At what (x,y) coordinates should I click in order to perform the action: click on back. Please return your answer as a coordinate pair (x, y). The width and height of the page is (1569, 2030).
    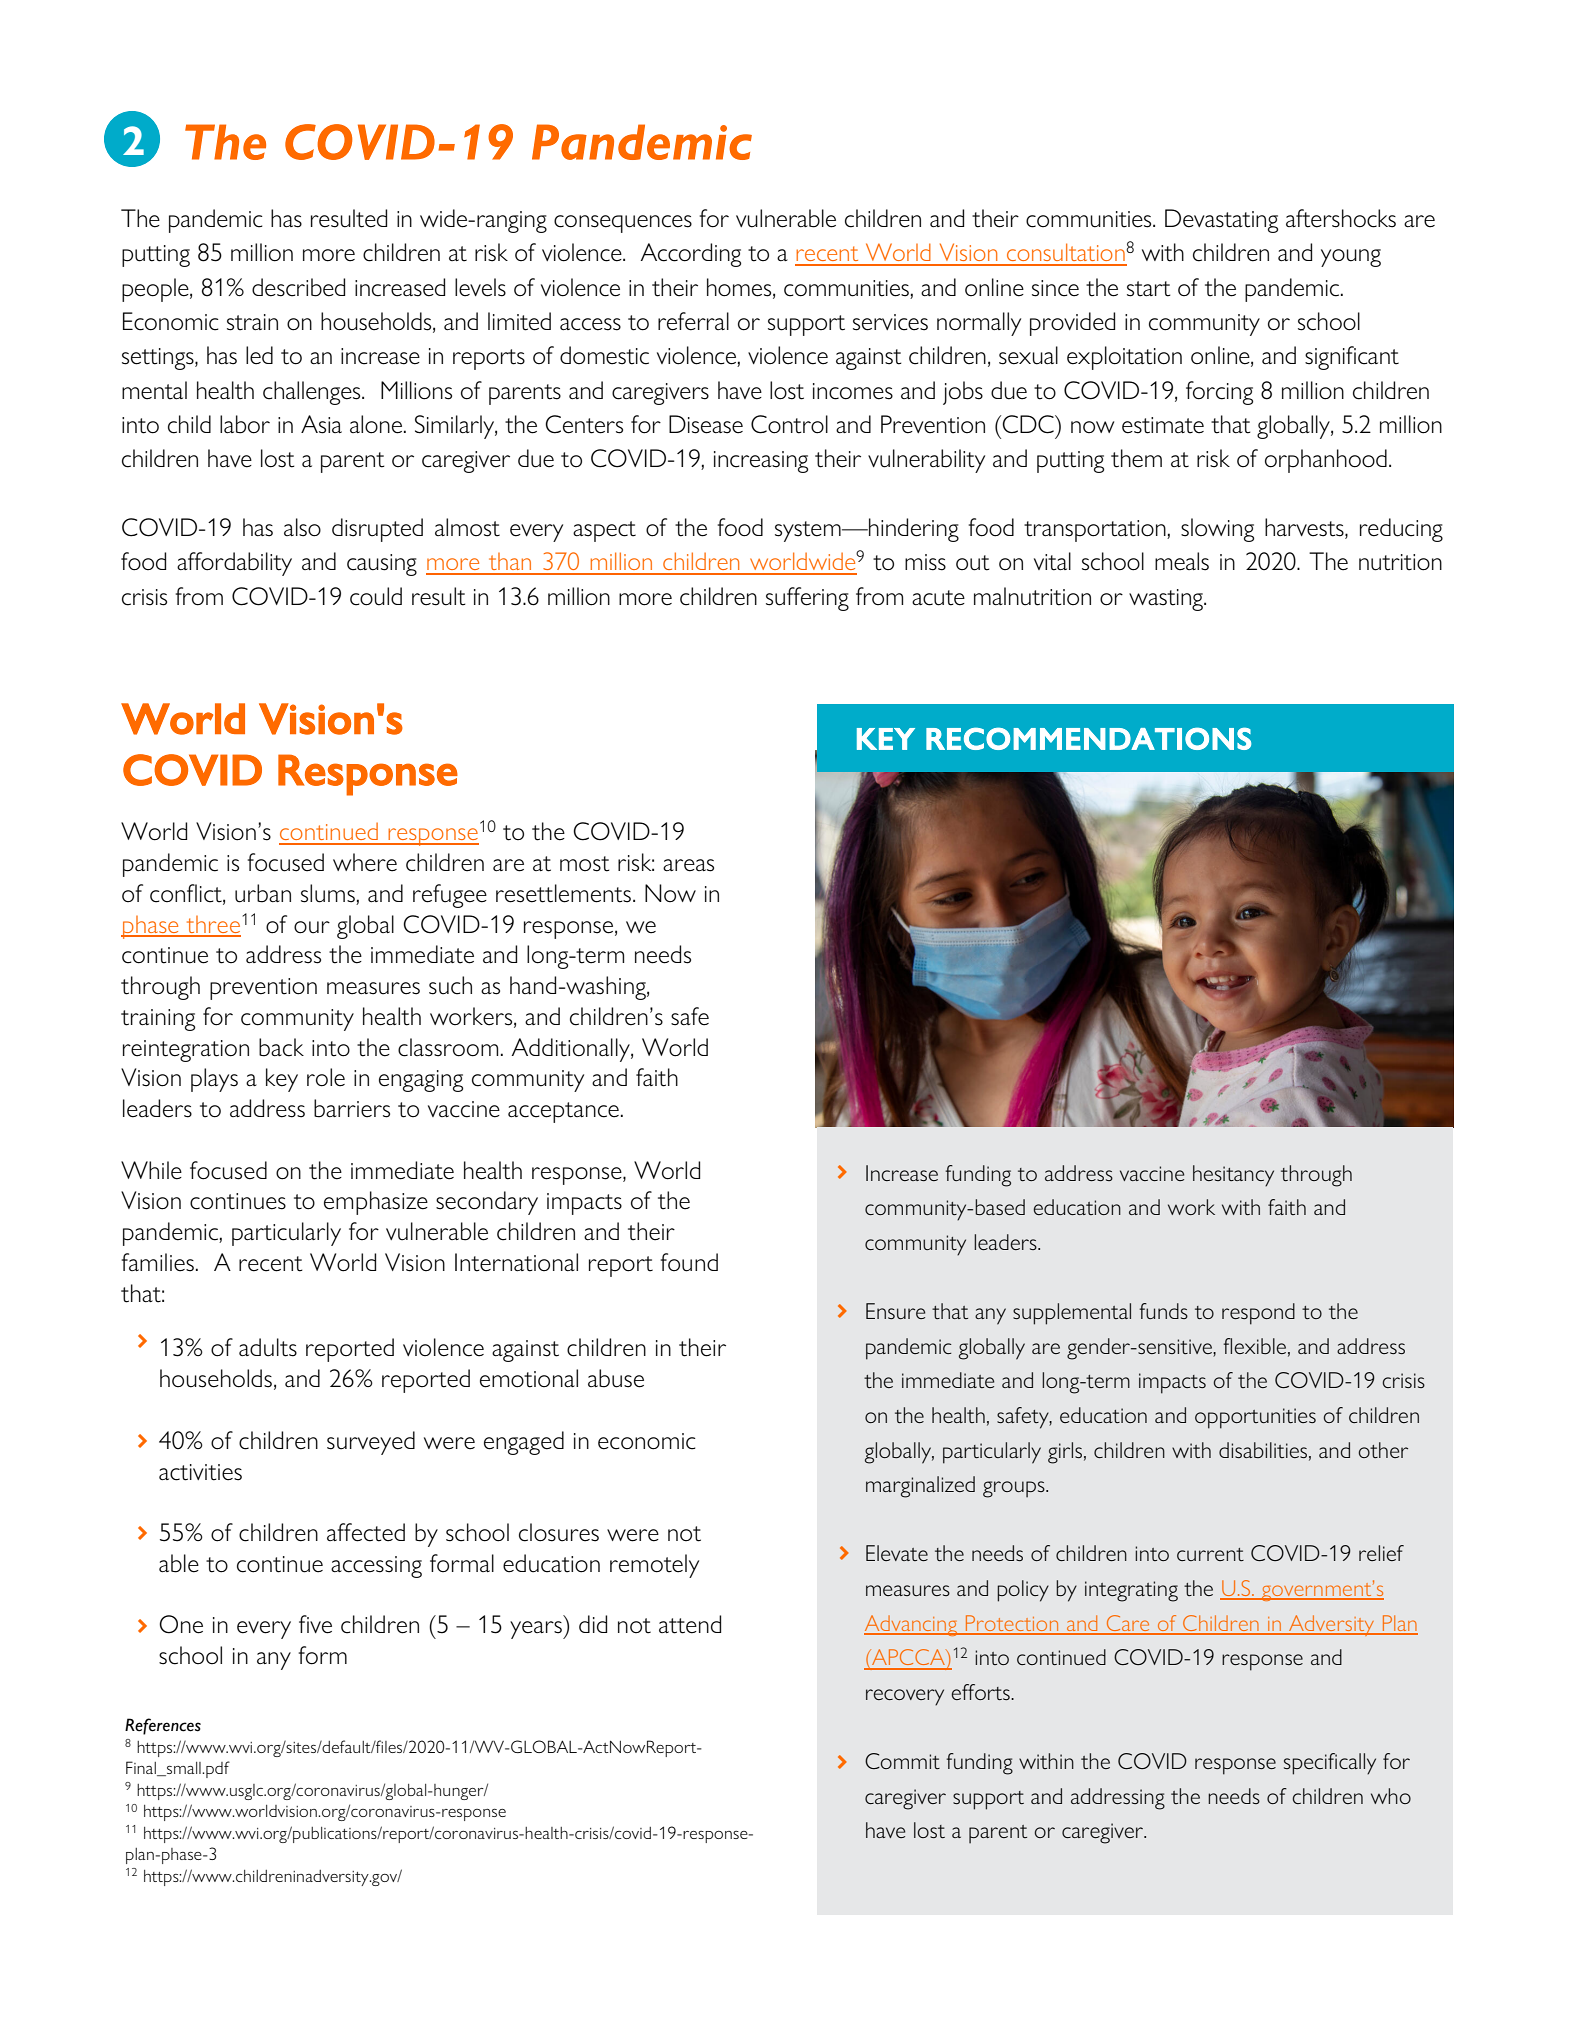
    Looking at the image, I should click on (281, 1047).
